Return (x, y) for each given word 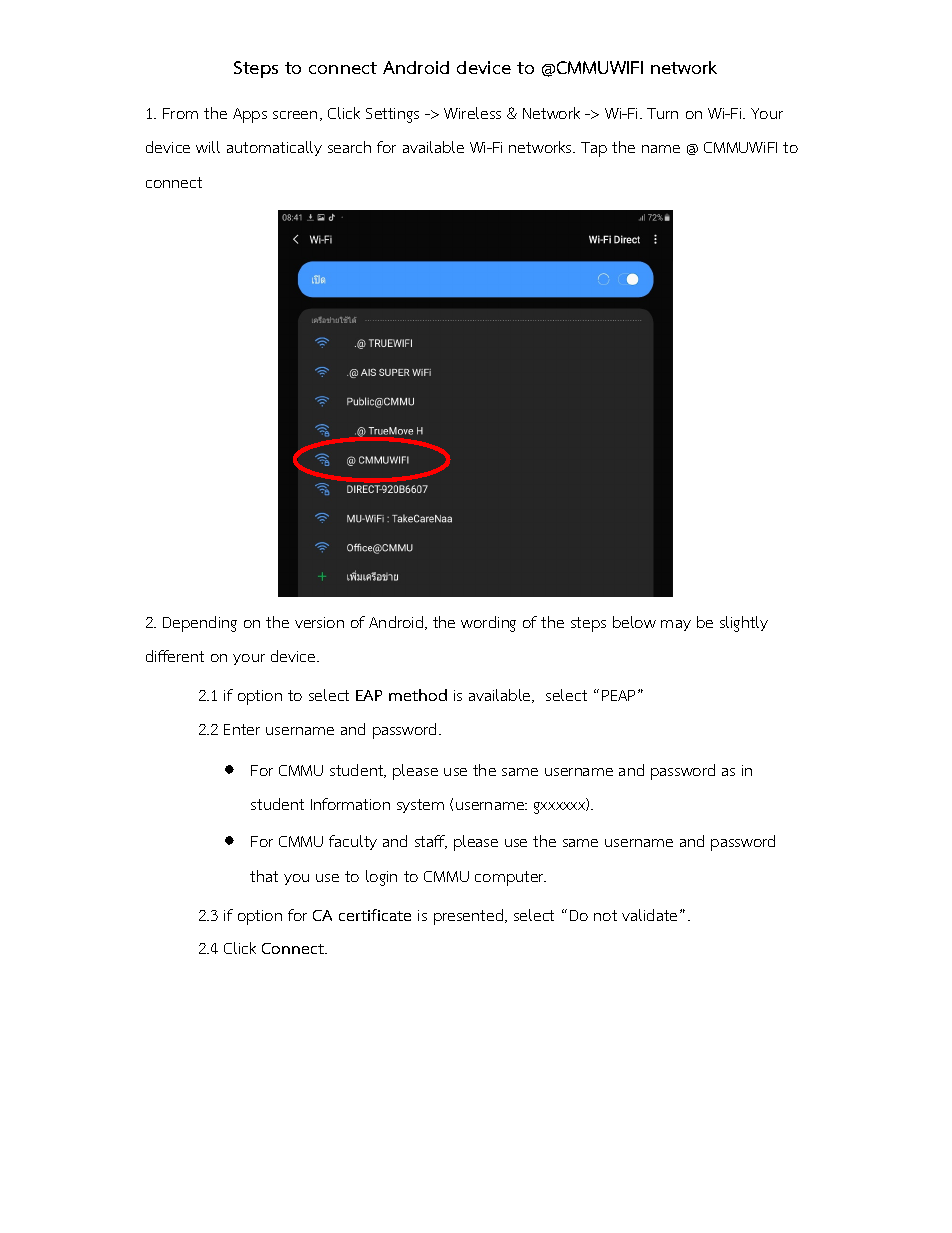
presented (470, 917)
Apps (250, 115)
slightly (744, 624)
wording (488, 624)
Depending (200, 624)
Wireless (472, 113)
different (175, 656)
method (418, 695)
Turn (662, 113)
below (634, 622)
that (264, 876)
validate (649, 915)
